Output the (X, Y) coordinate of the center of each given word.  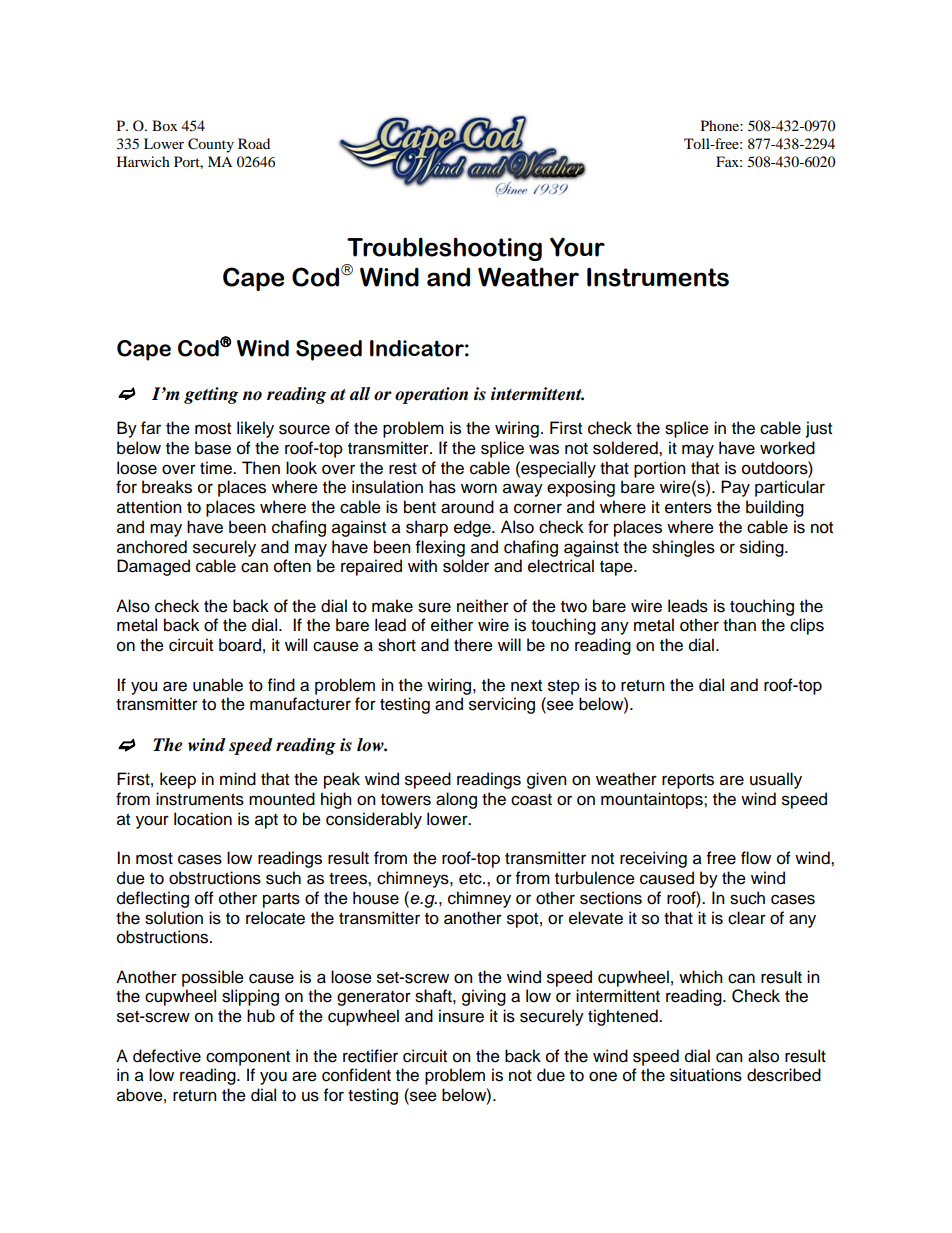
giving (484, 997)
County (211, 145)
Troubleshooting (444, 249)
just (819, 429)
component (248, 1058)
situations (706, 1075)
